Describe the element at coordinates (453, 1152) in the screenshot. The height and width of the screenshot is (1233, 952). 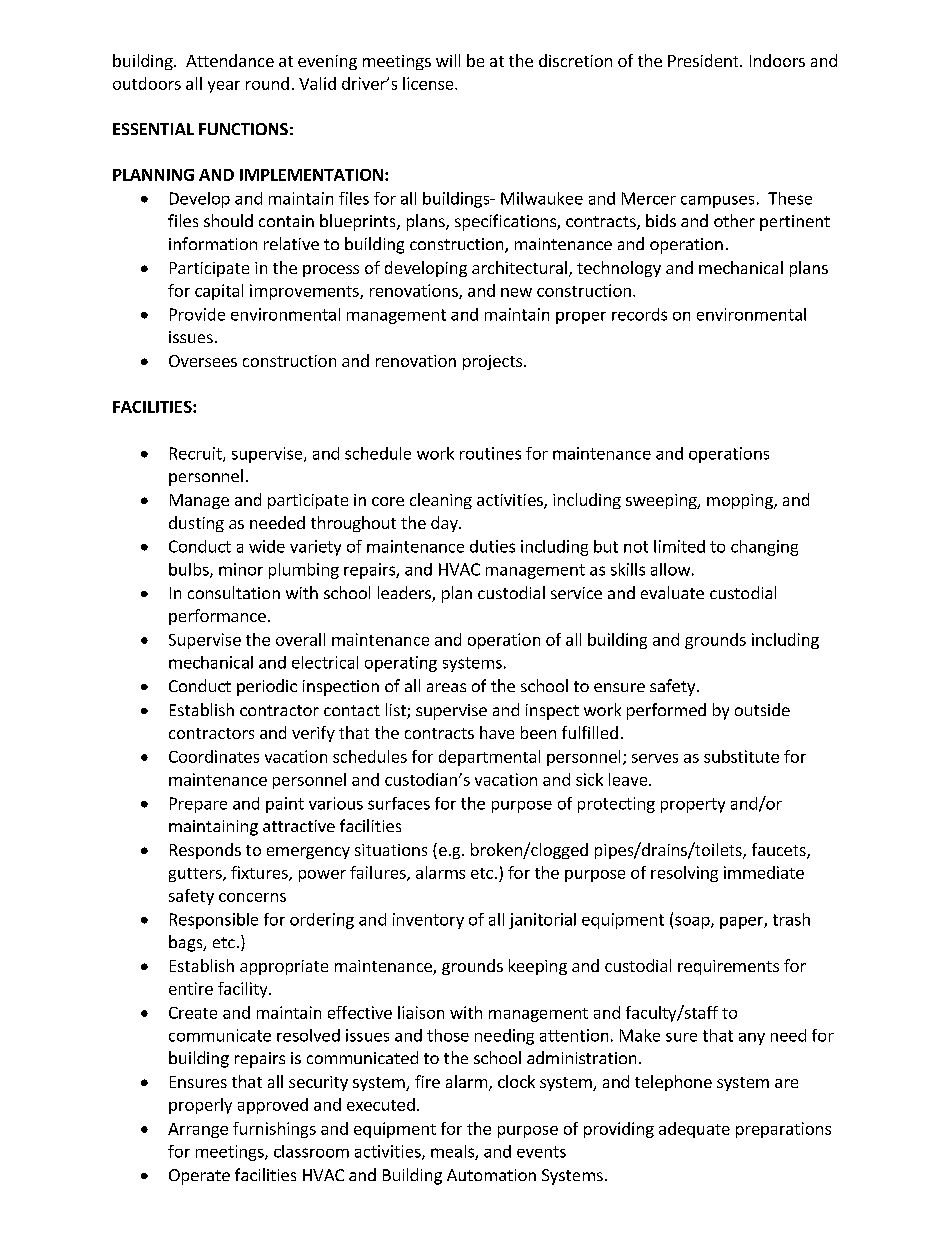
I see `meals` at that location.
